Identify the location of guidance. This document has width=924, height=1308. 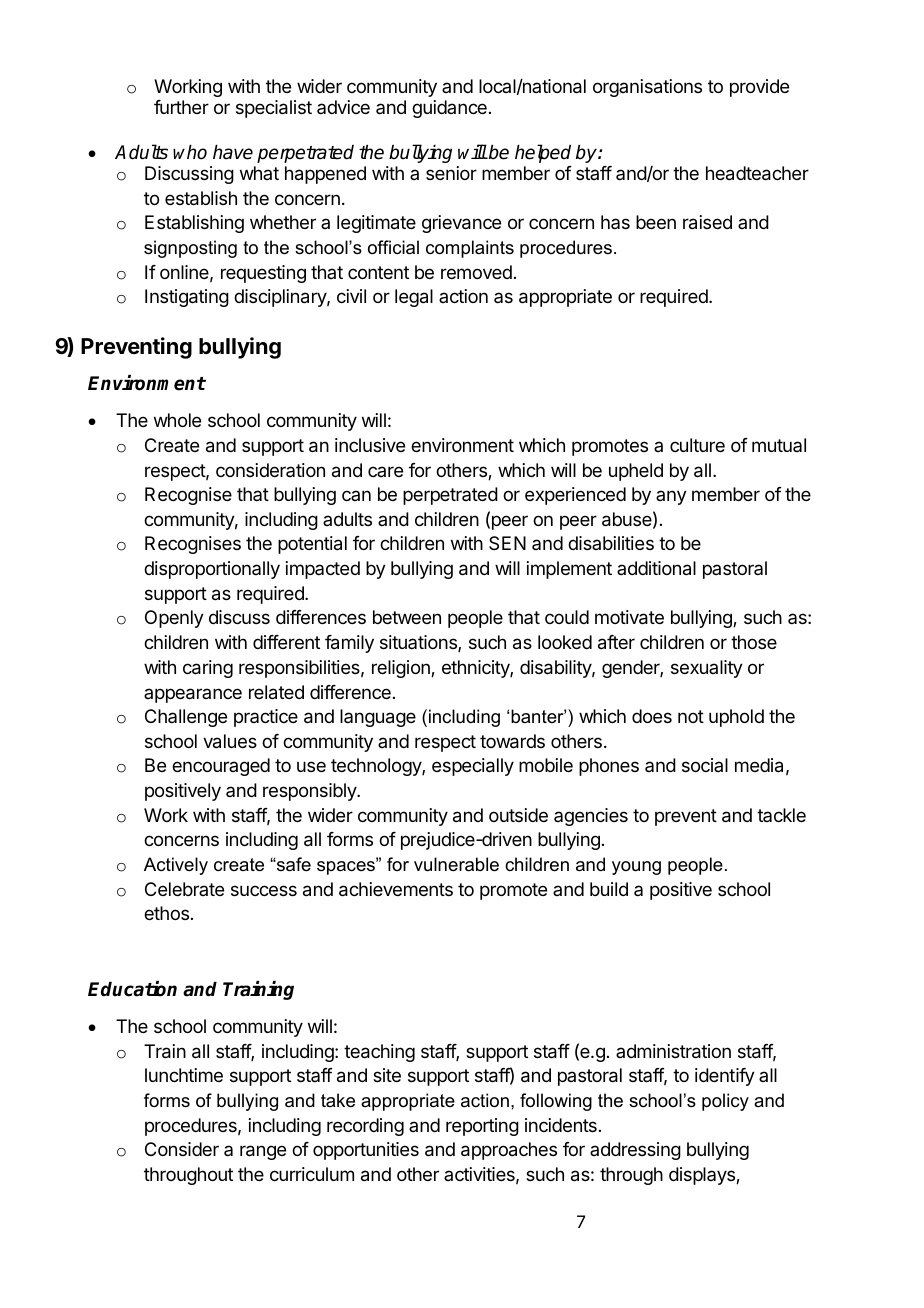
(449, 109).
